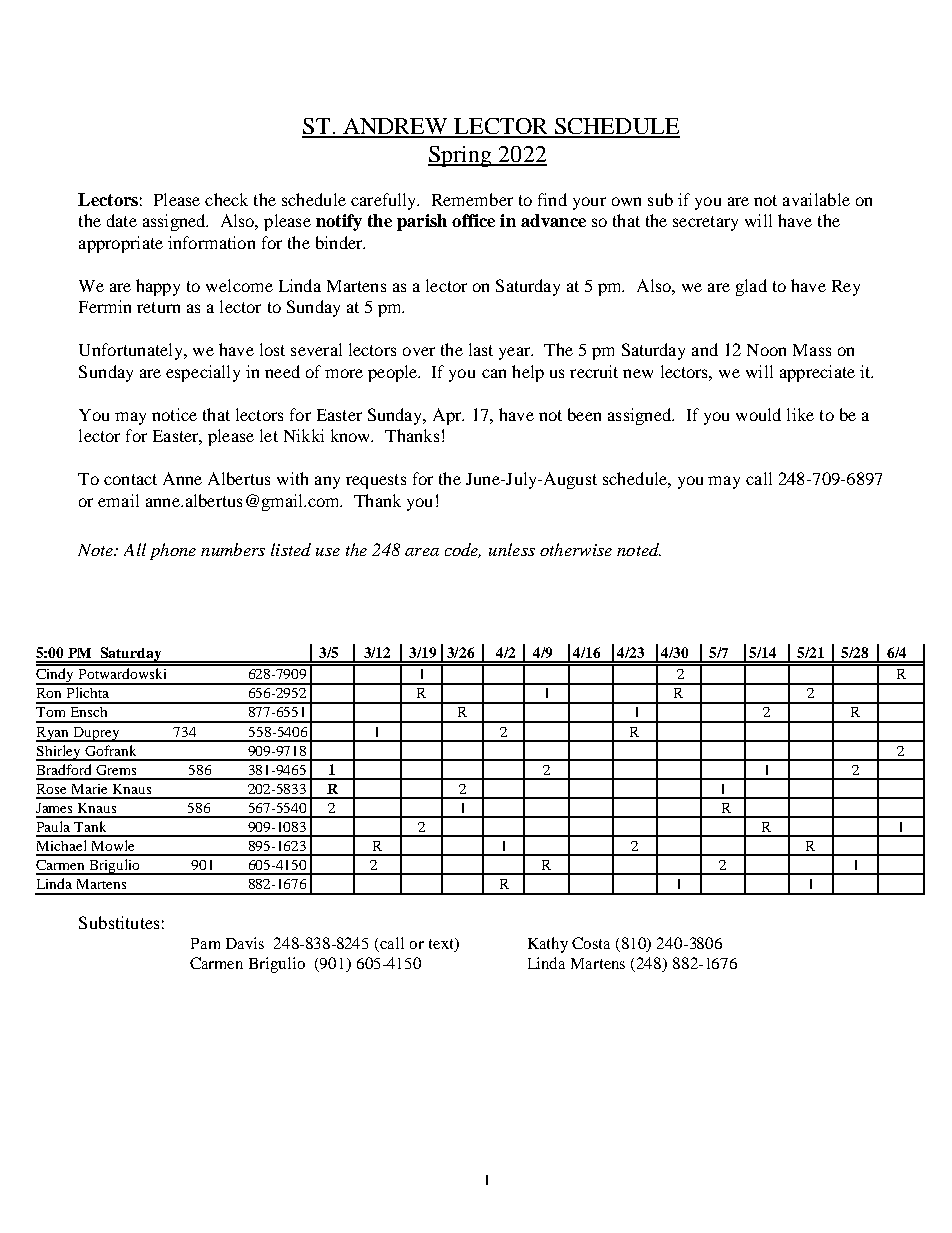 This document has height=1233, width=952. I want to click on area, so click(422, 552).
